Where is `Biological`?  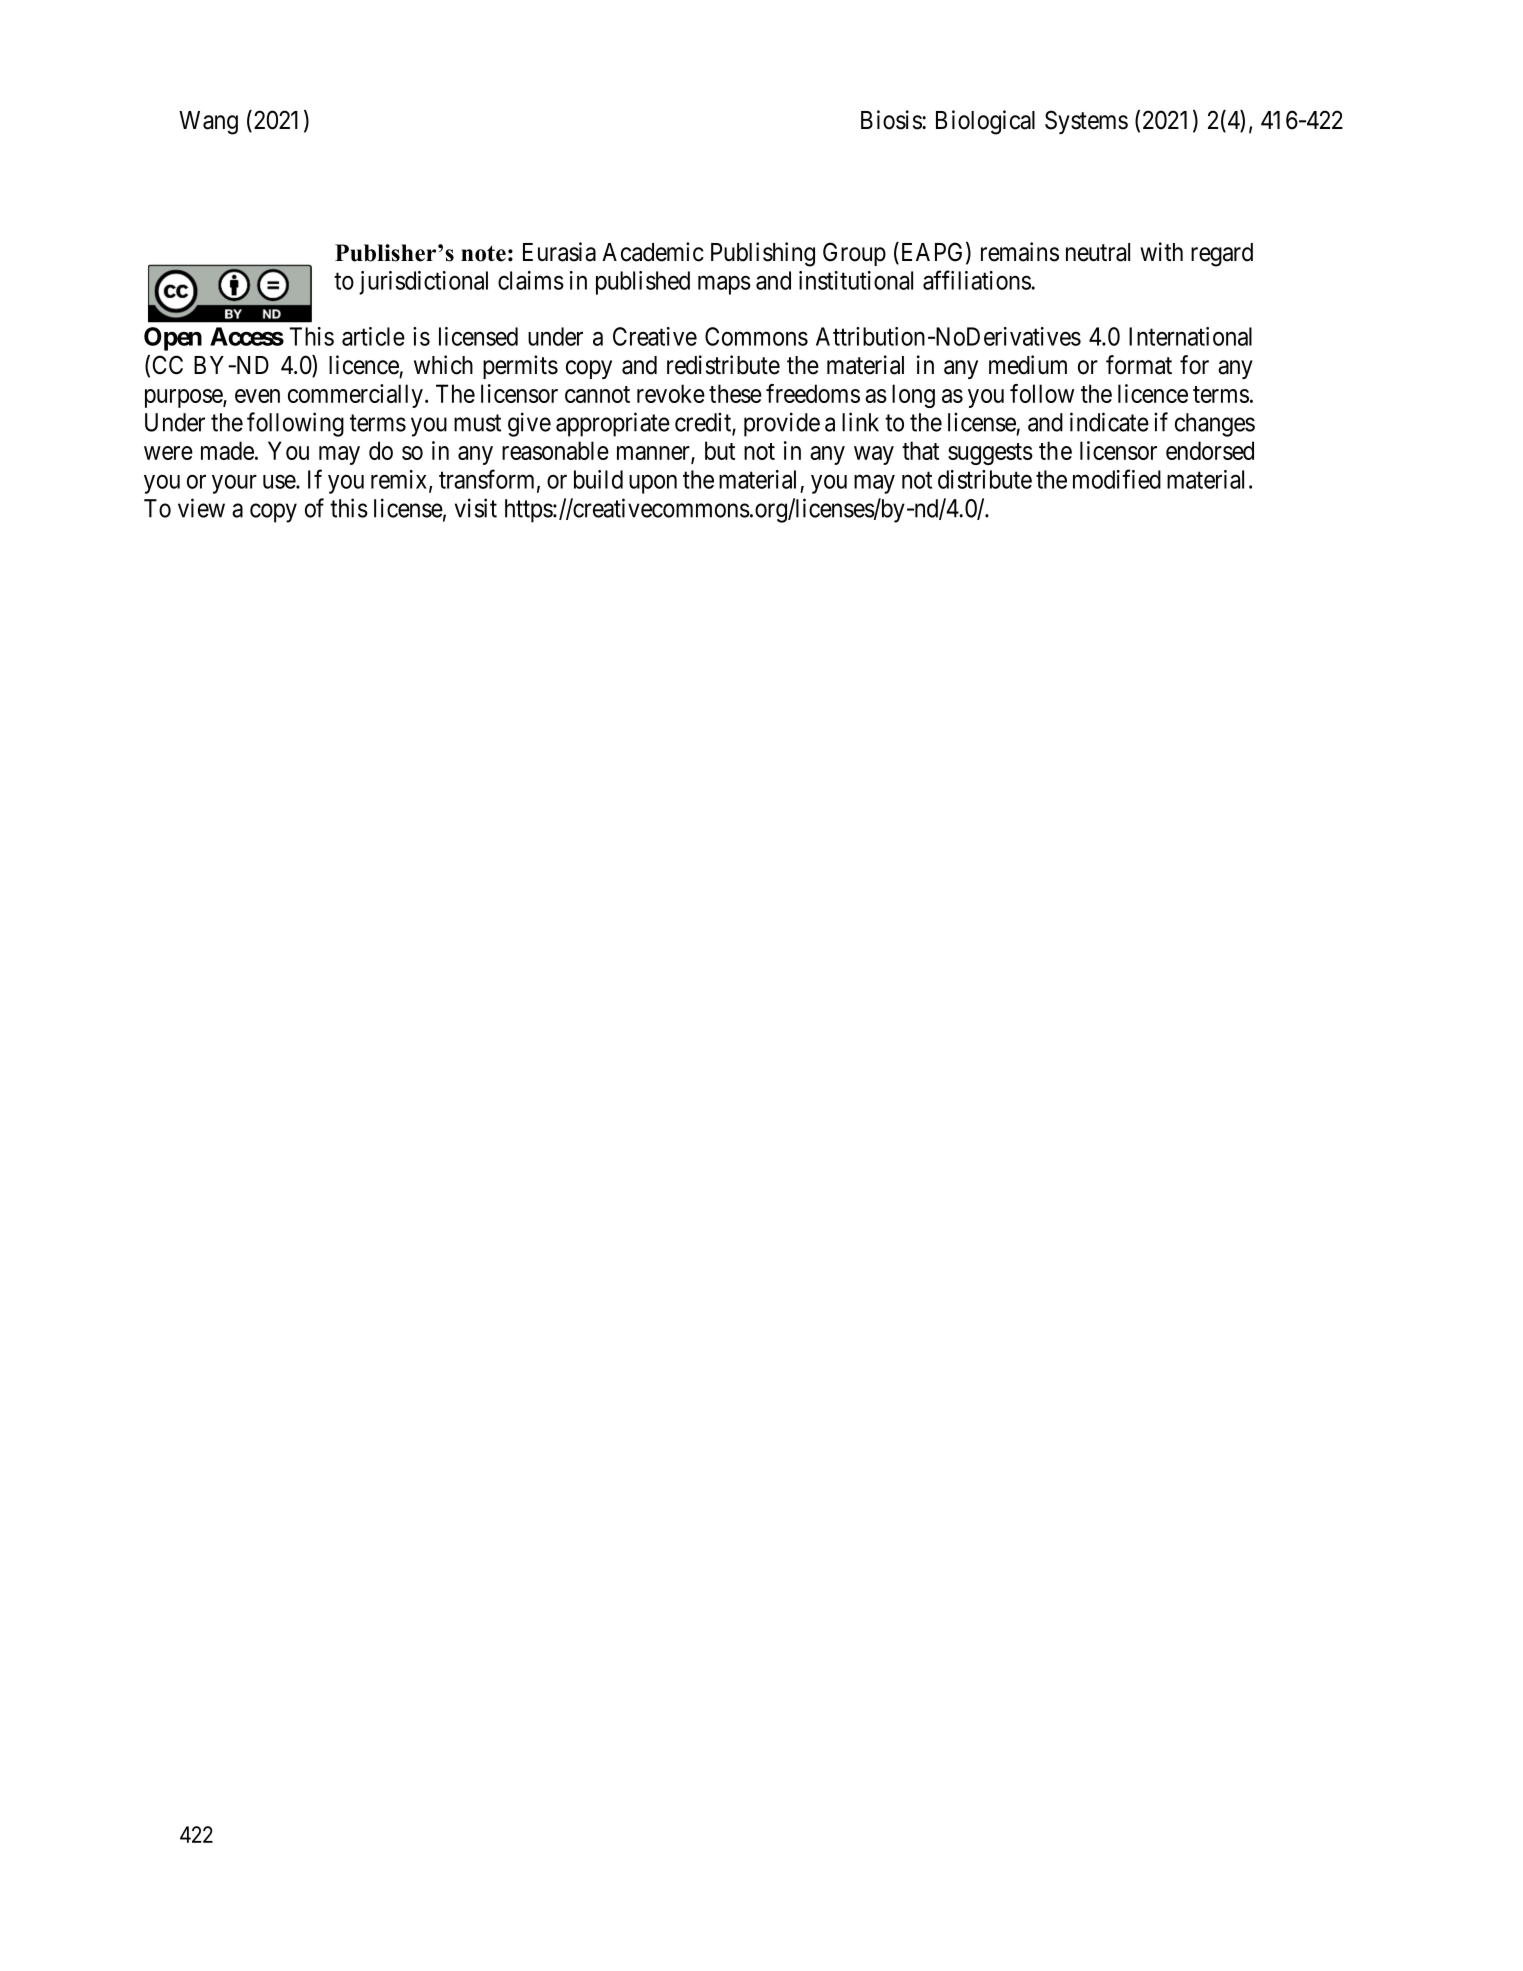 Biological is located at coordinates (985, 122).
